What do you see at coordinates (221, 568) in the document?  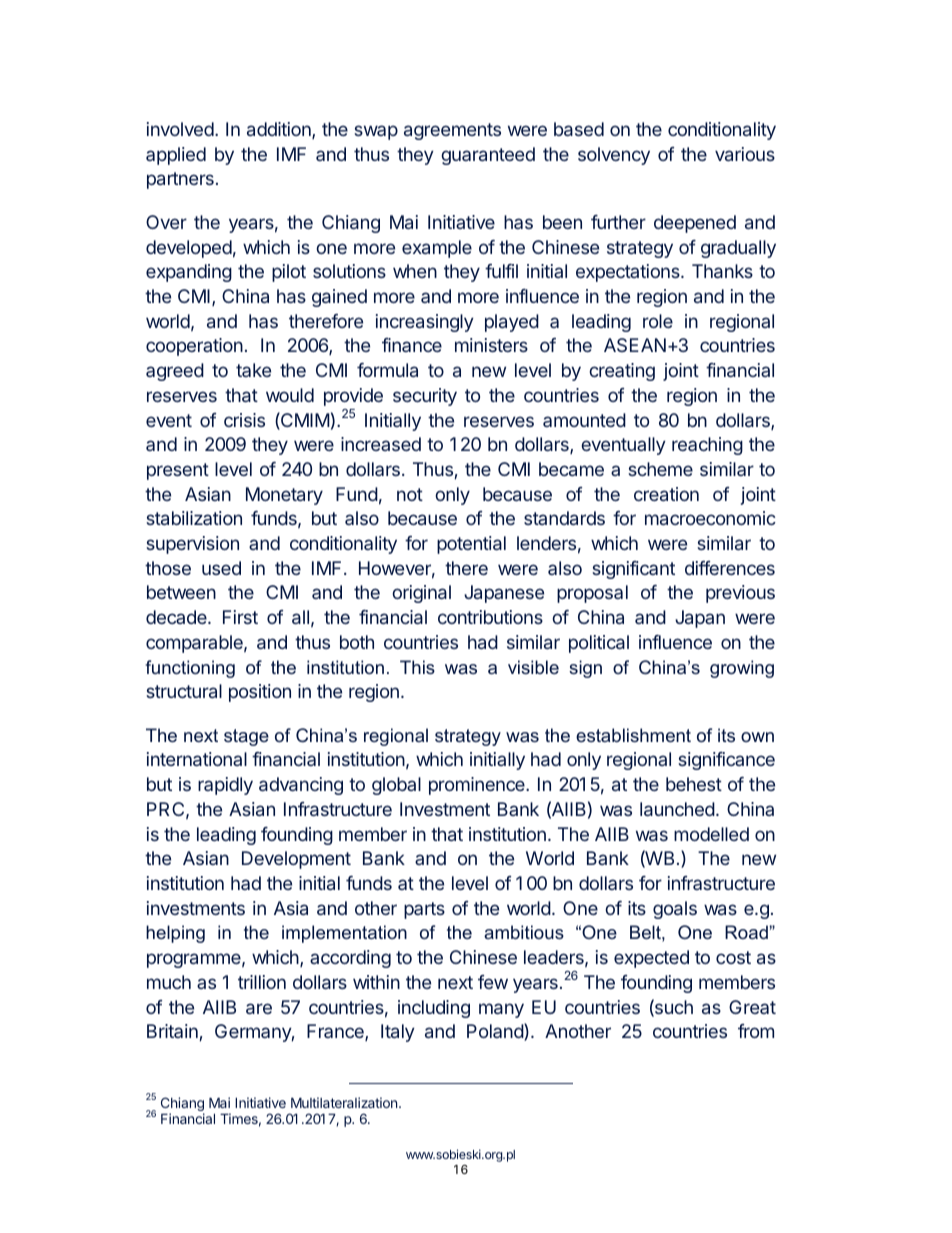 I see `used` at bounding box center [221, 568].
